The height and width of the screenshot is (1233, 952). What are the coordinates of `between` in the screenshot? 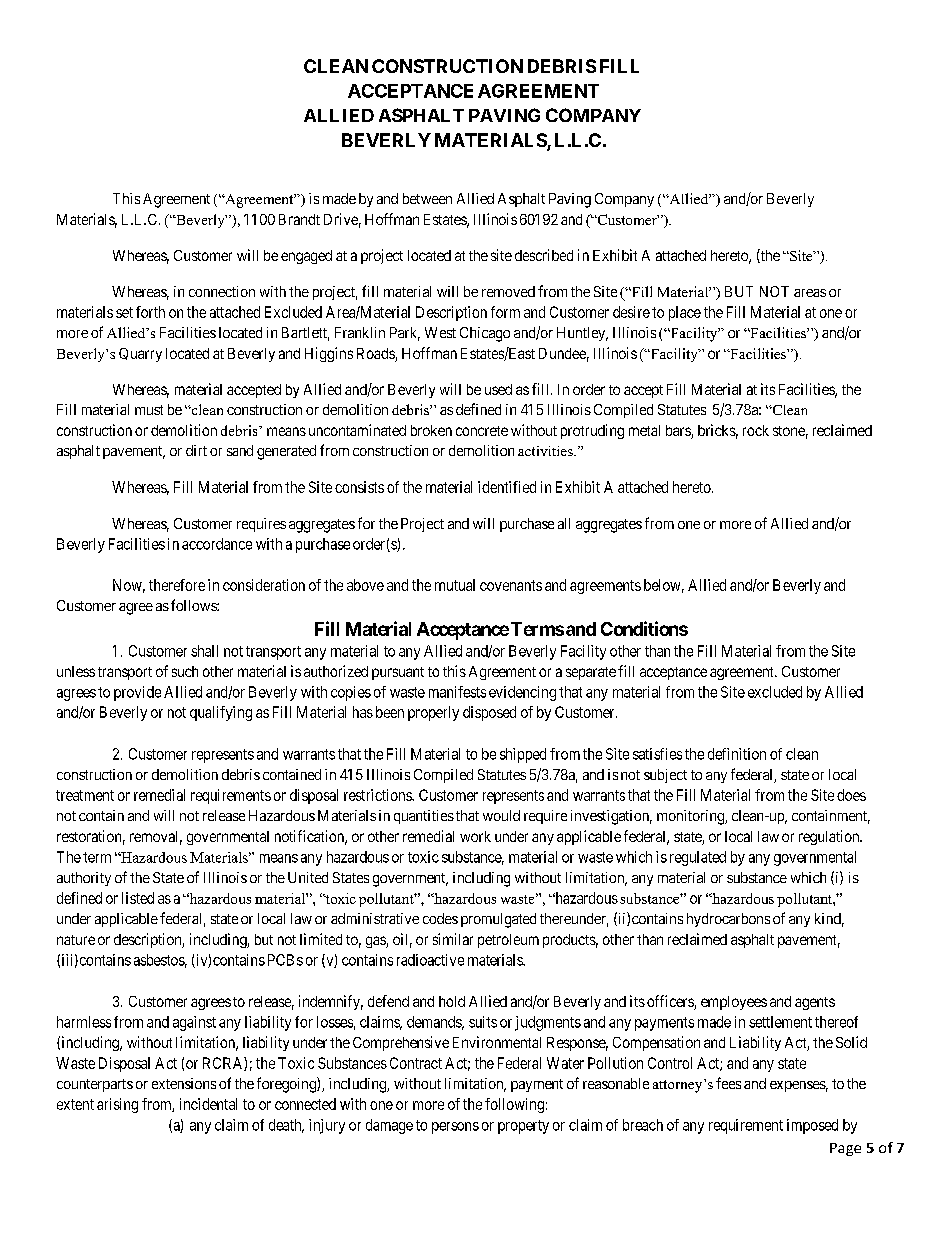 It's located at (427, 198).
